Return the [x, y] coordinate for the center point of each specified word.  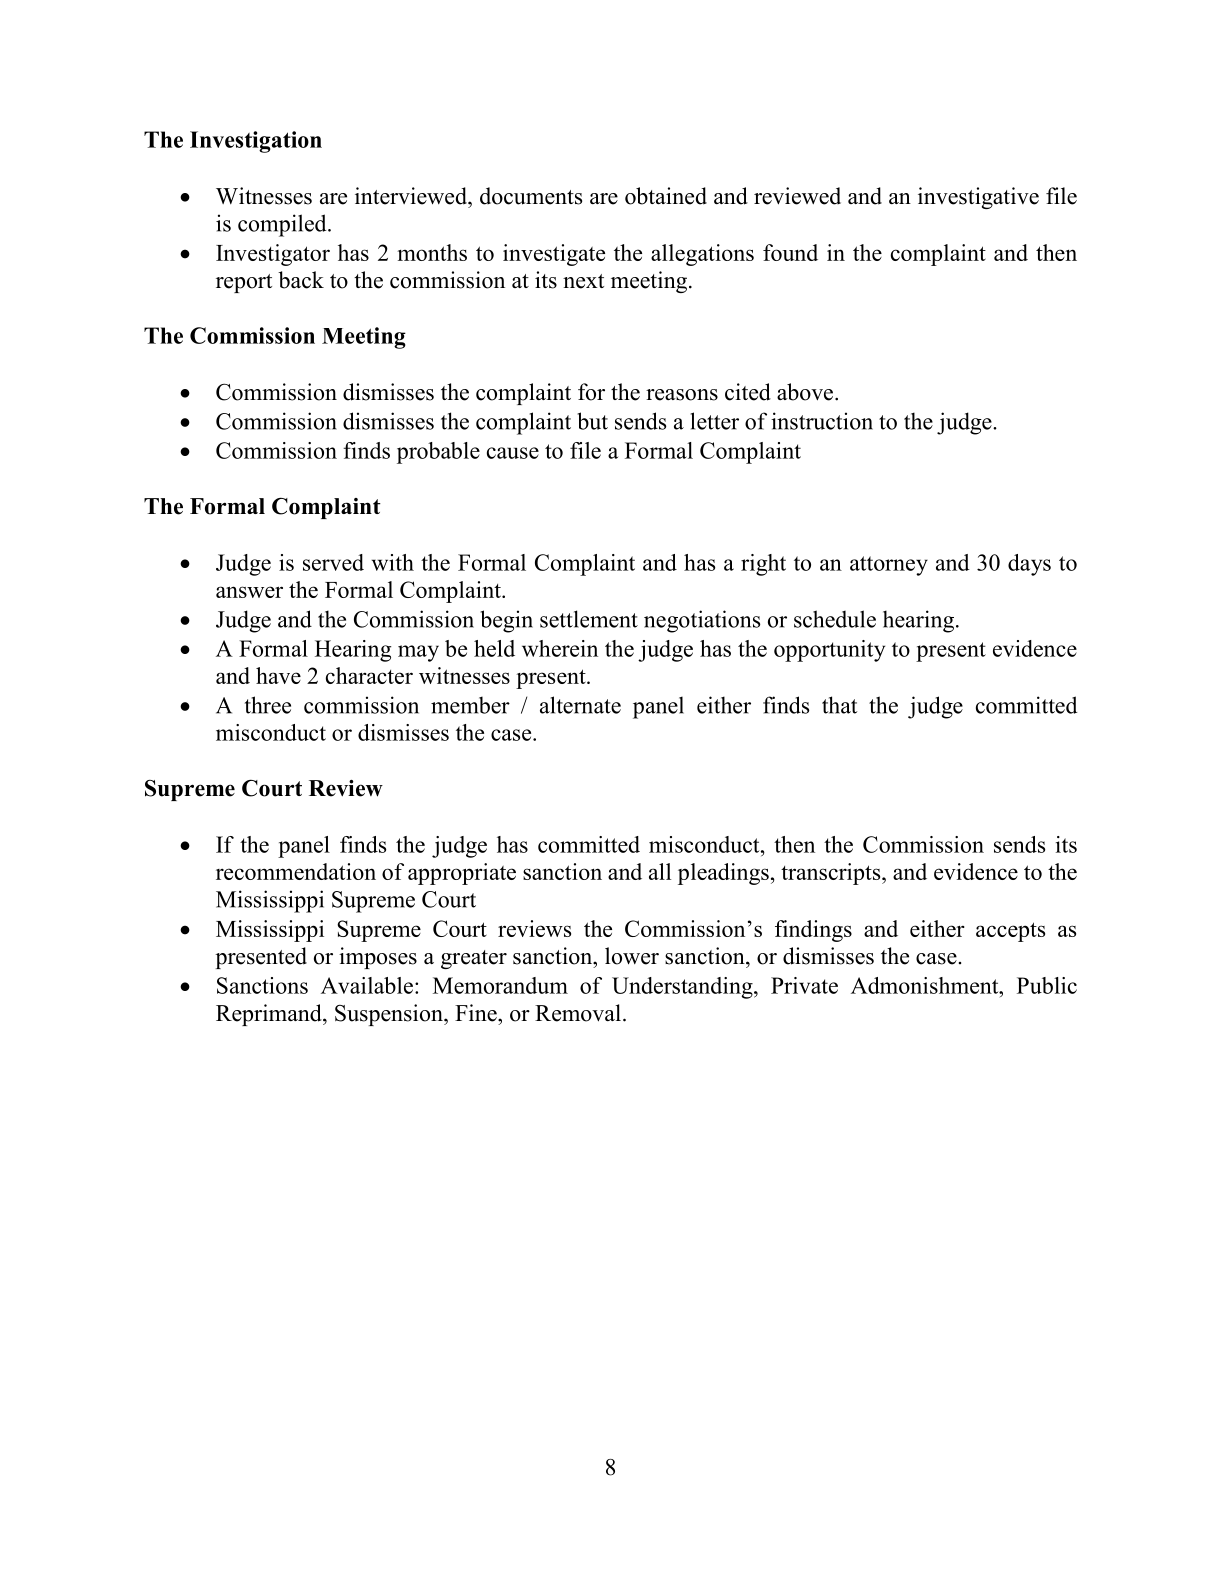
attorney [889, 566]
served [333, 562]
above [806, 392]
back [301, 280]
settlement [589, 619]
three [268, 705]
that [840, 705]
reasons [682, 395]
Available [367, 985]
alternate [580, 705]
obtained [666, 196]
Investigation [256, 142]
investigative [978, 198]
